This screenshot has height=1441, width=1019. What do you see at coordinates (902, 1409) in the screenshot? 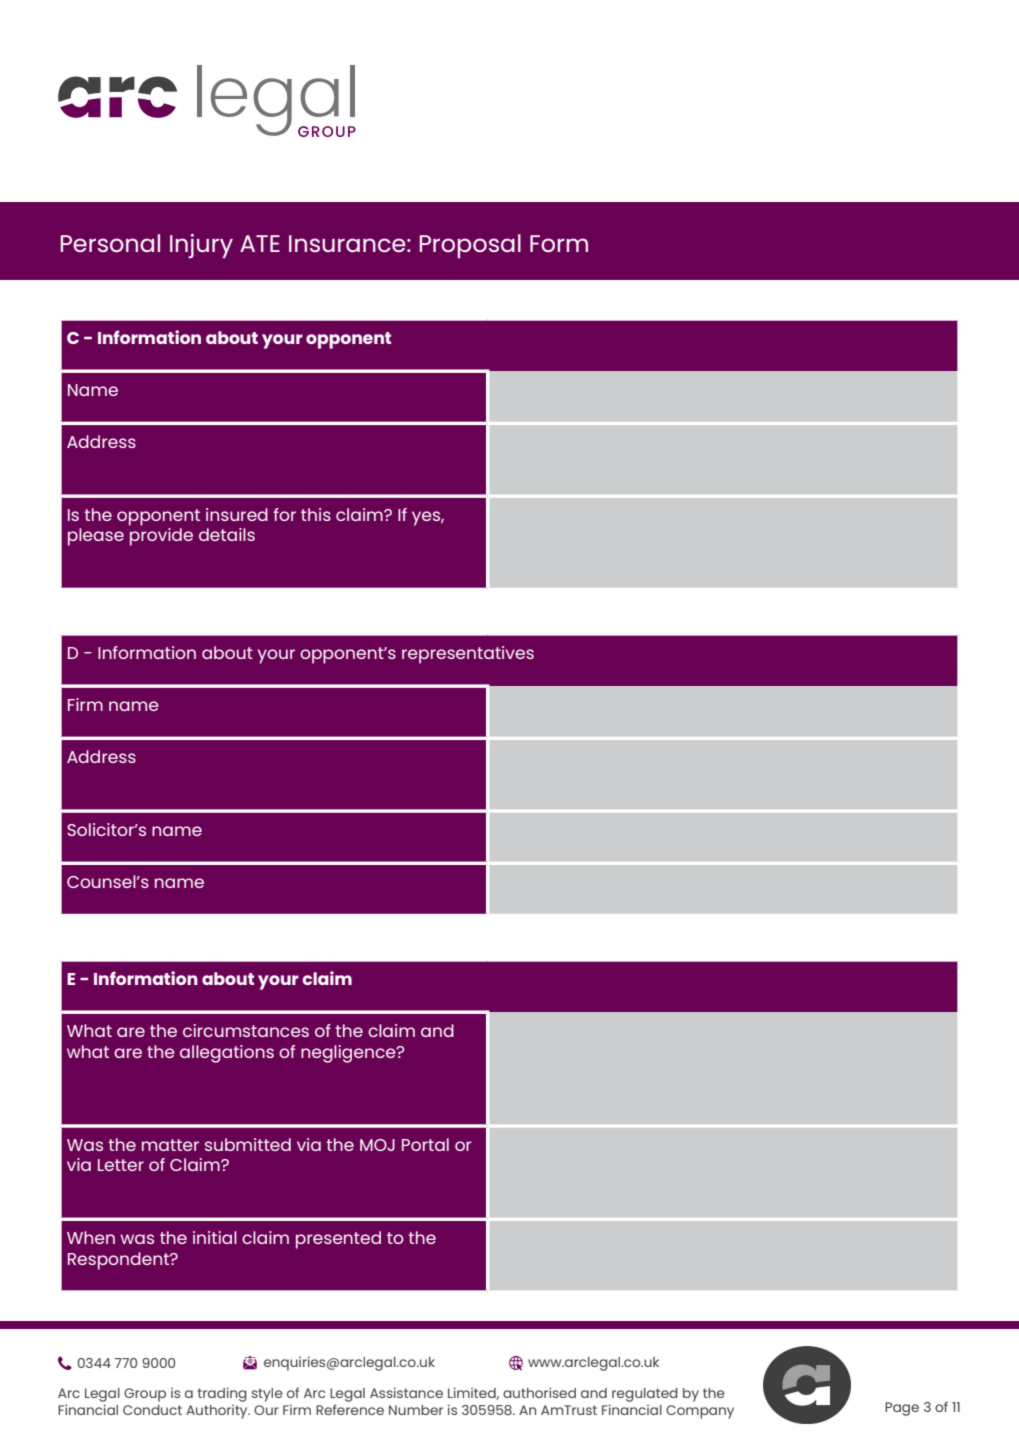
I see `Page` at bounding box center [902, 1409].
